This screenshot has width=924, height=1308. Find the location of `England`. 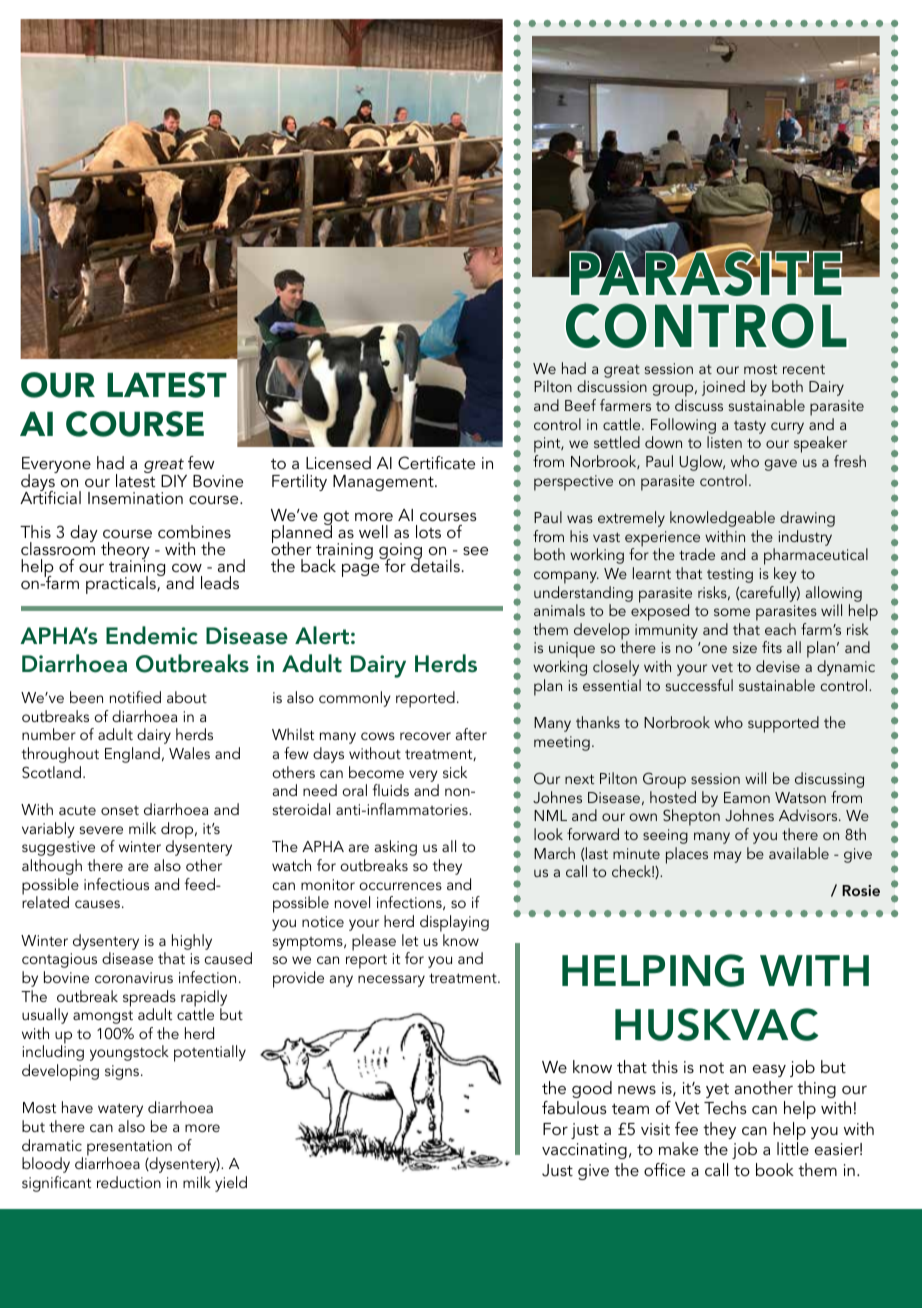

England is located at coordinates (132, 755).
